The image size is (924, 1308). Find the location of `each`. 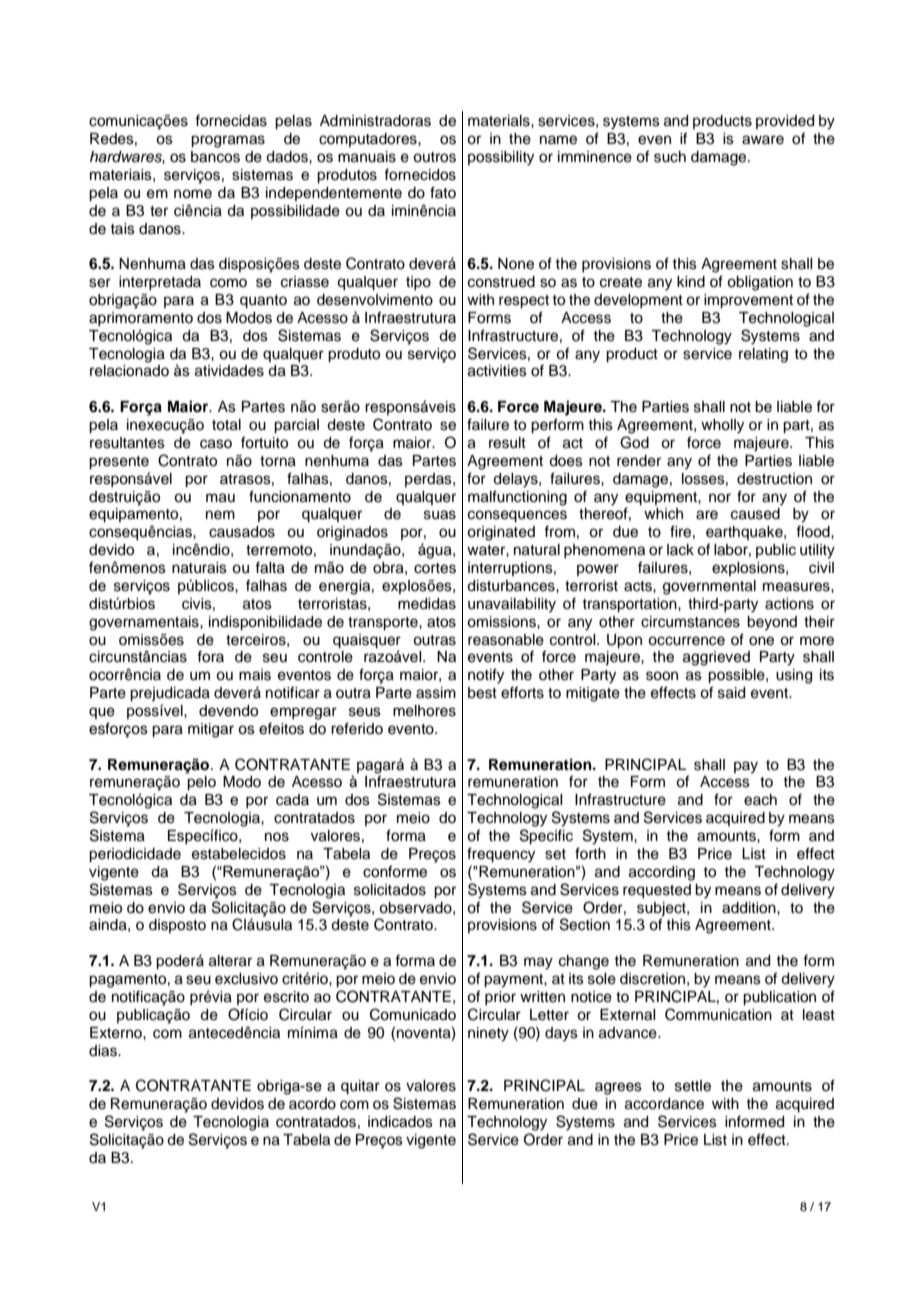

each is located at coordinates (760, 800).
